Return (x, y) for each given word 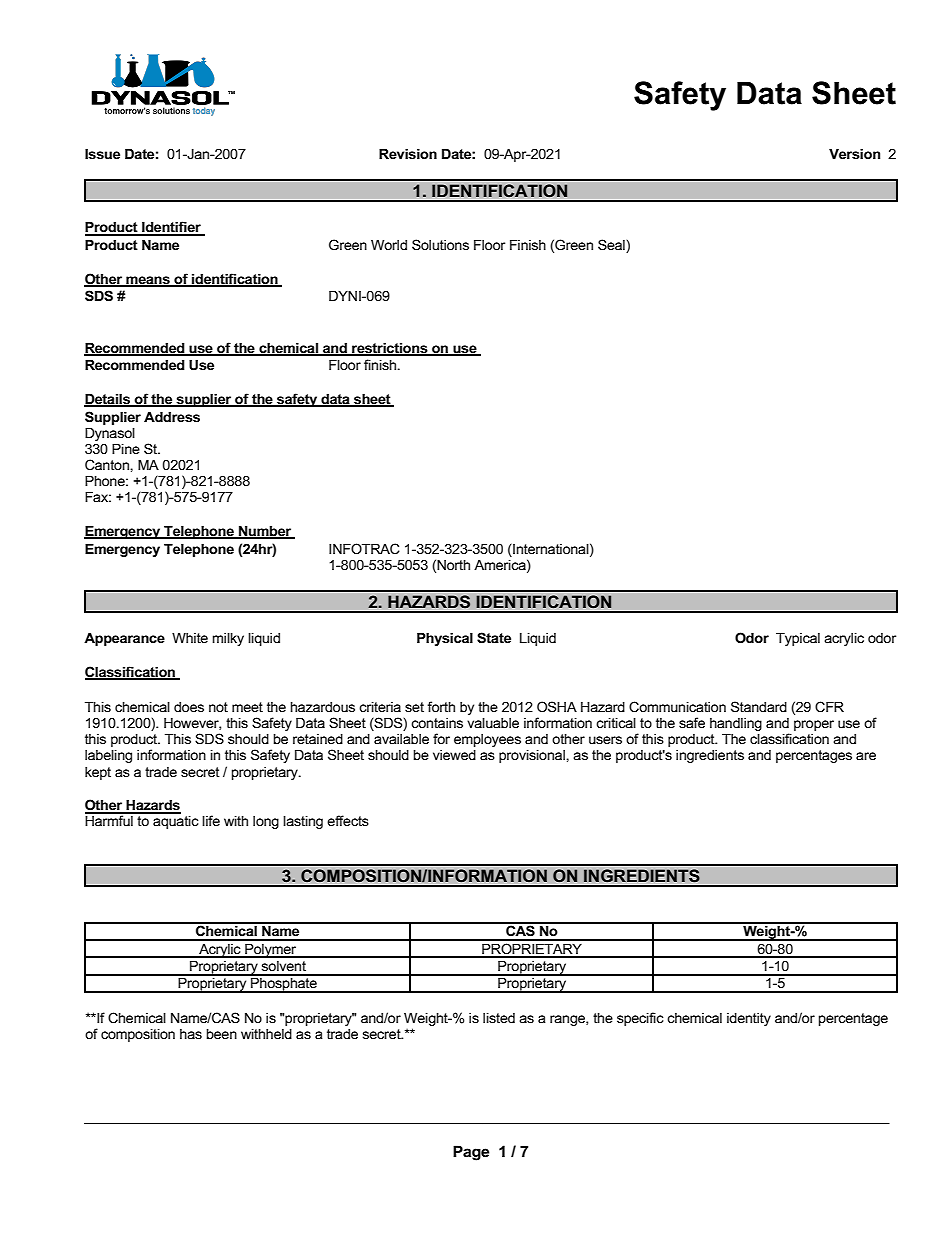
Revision (408, 154)
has (191, 1034)
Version (854, 154)
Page (471, 1153)
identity (749, 1019)
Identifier (171, 228)
